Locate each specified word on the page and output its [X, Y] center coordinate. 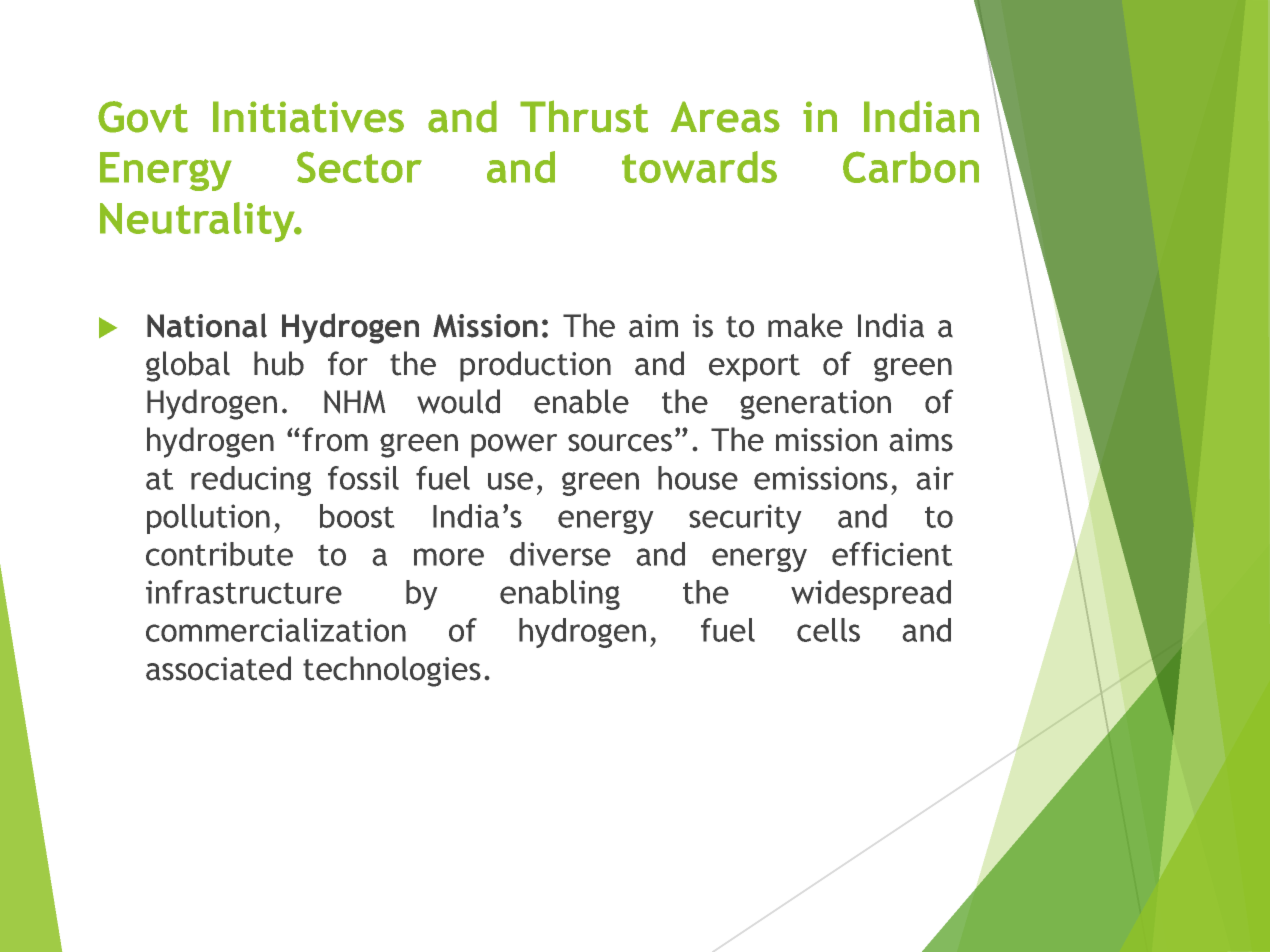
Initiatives [308, 117]
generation [815, 405]
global [188, 366]
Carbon [911, 167]
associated [218, 668]
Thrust [584, 116]
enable [581, 401]
